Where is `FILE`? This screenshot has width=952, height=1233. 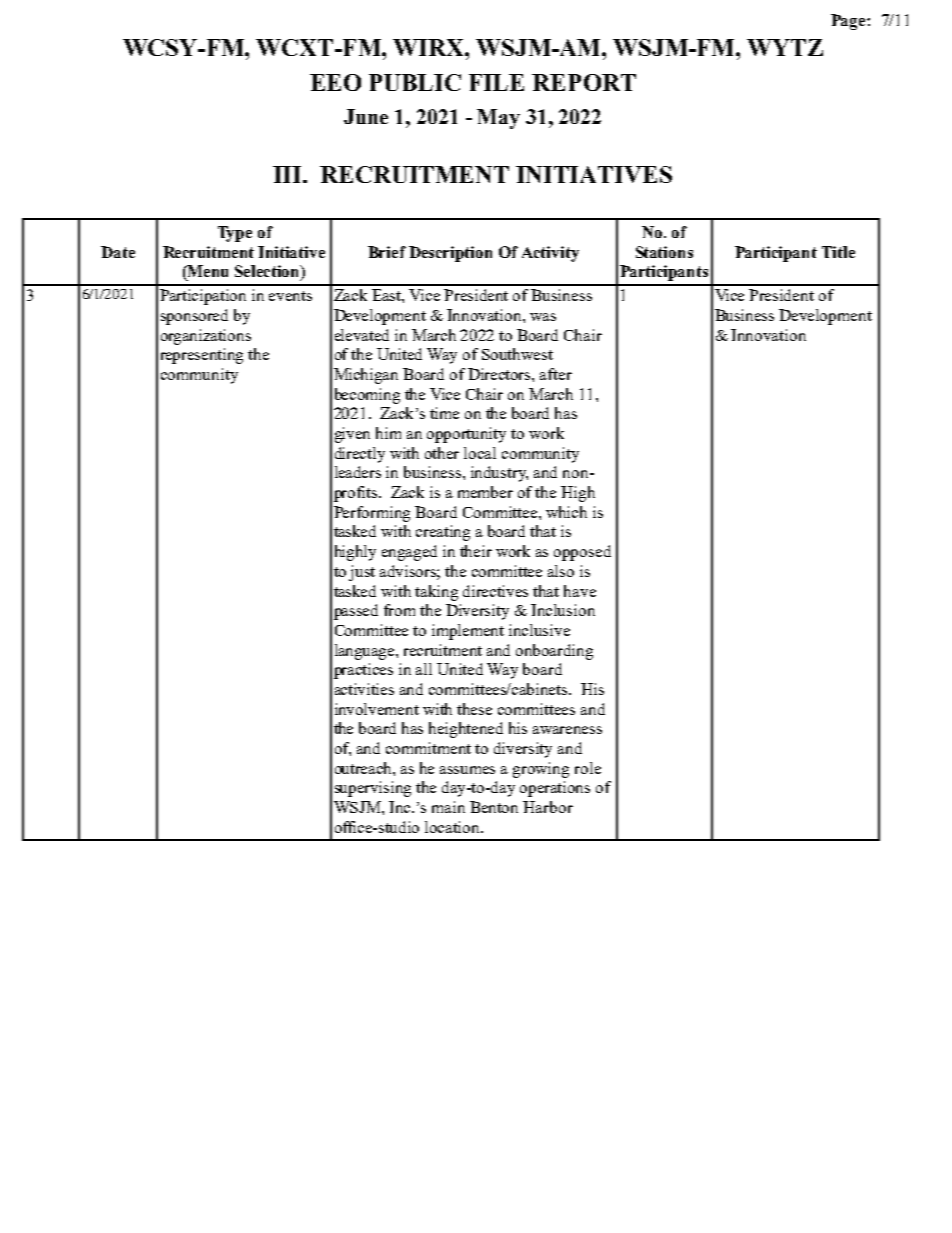
FILE is located at coordinates (496, 82).
